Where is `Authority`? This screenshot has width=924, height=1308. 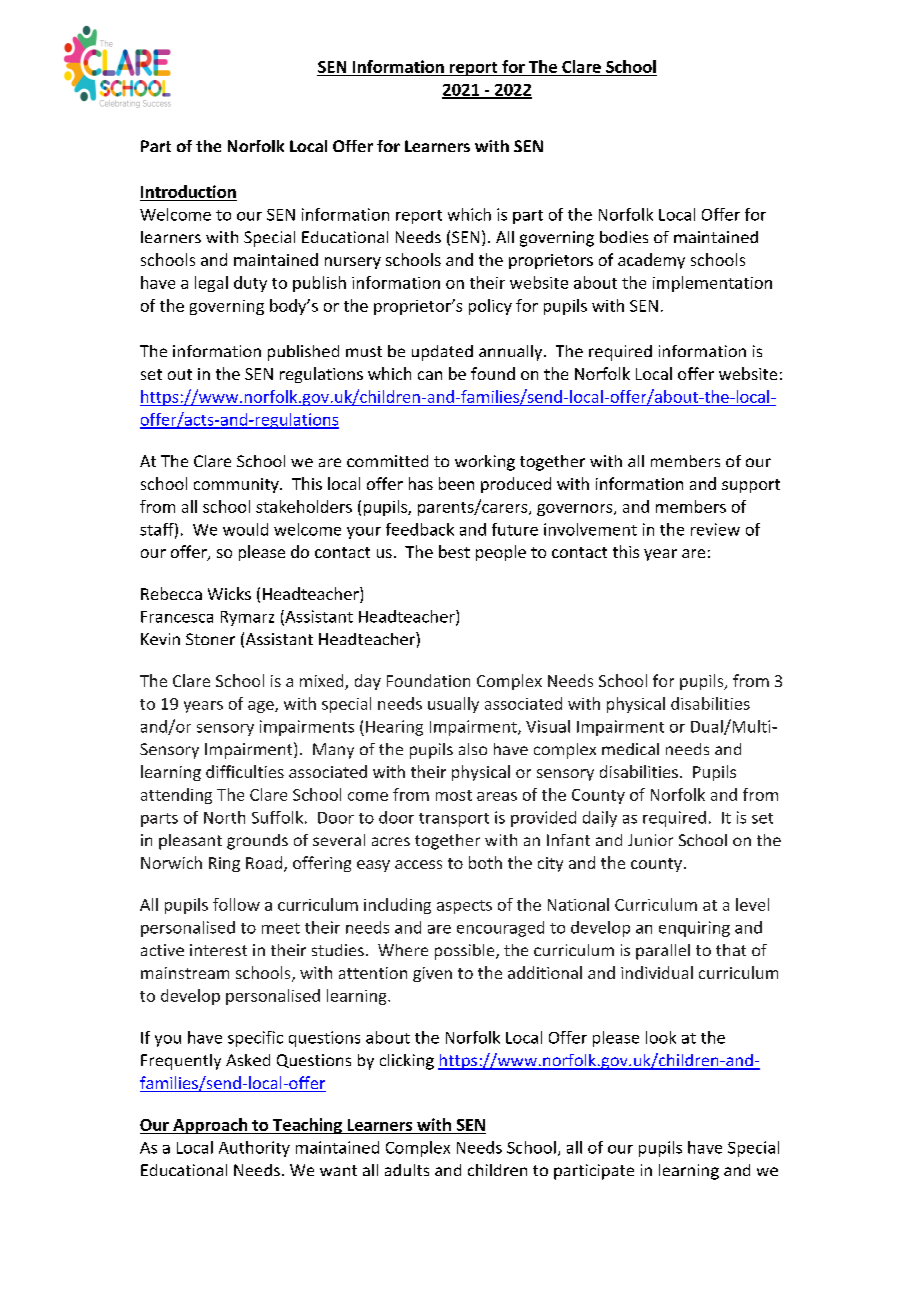 Authority is located at coordinates (254, 1149).
